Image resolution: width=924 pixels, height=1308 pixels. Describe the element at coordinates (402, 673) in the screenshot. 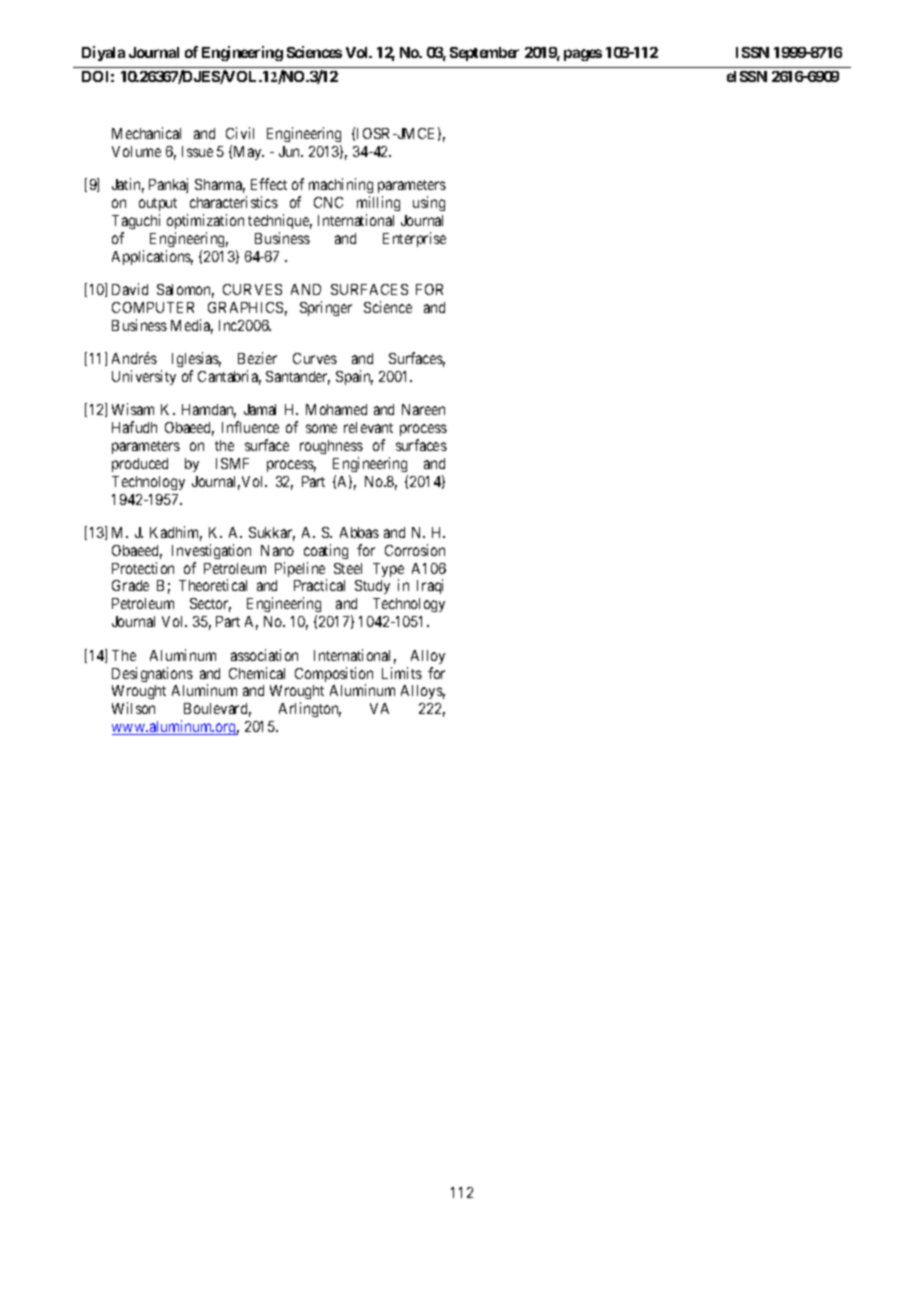

I see `Limits` at that location.
